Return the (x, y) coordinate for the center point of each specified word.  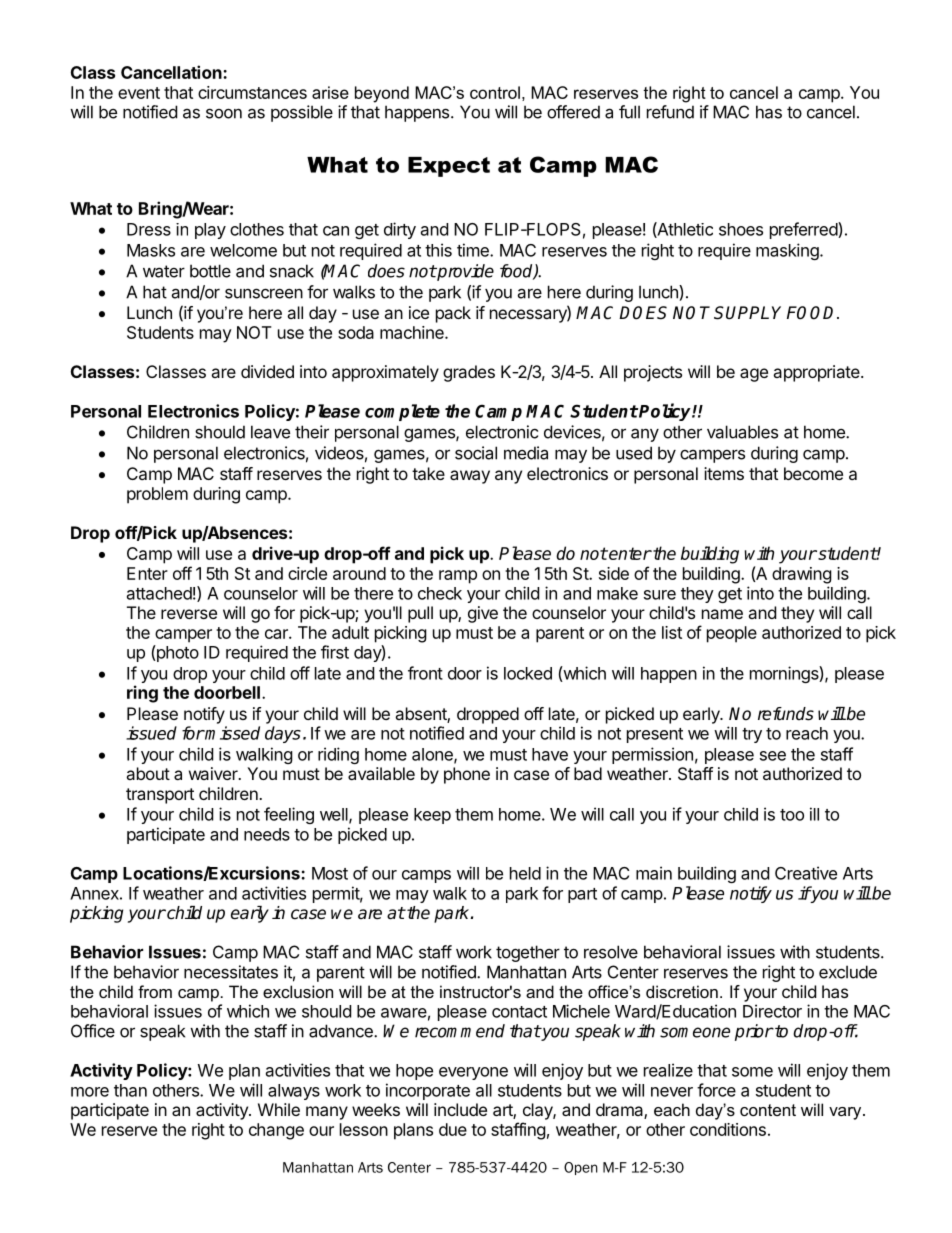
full (629, 112)
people (732, 634)
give (483, 614)
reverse (189, 614)
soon (224, 113)
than (130, 1090)
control (495, 92)
